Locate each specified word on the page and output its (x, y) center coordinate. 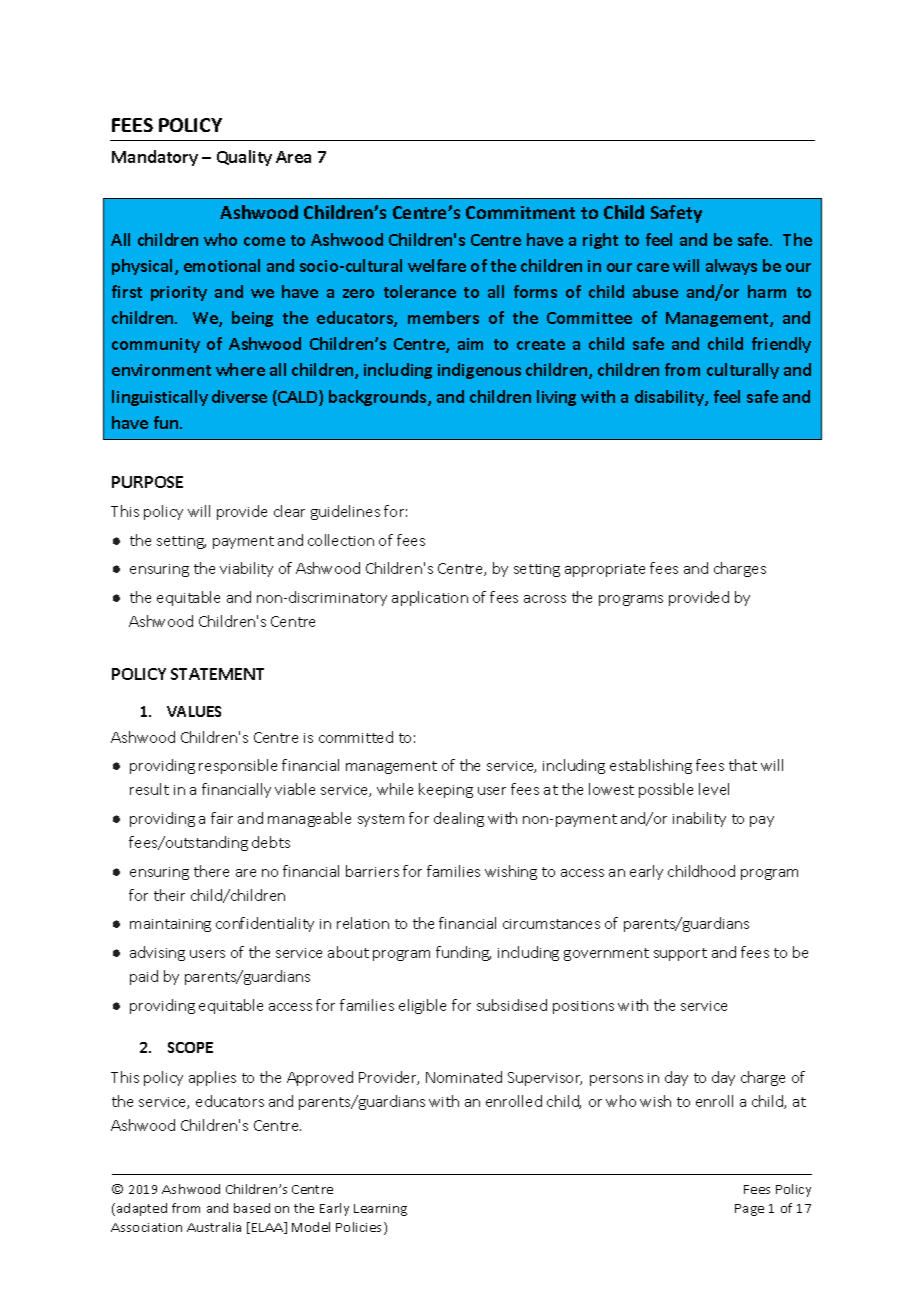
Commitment (520, 212)
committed (356, 737)
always (731, 267)
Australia (214, 1227)
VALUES (194, 711)
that (743, 765)
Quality (244, 158)
